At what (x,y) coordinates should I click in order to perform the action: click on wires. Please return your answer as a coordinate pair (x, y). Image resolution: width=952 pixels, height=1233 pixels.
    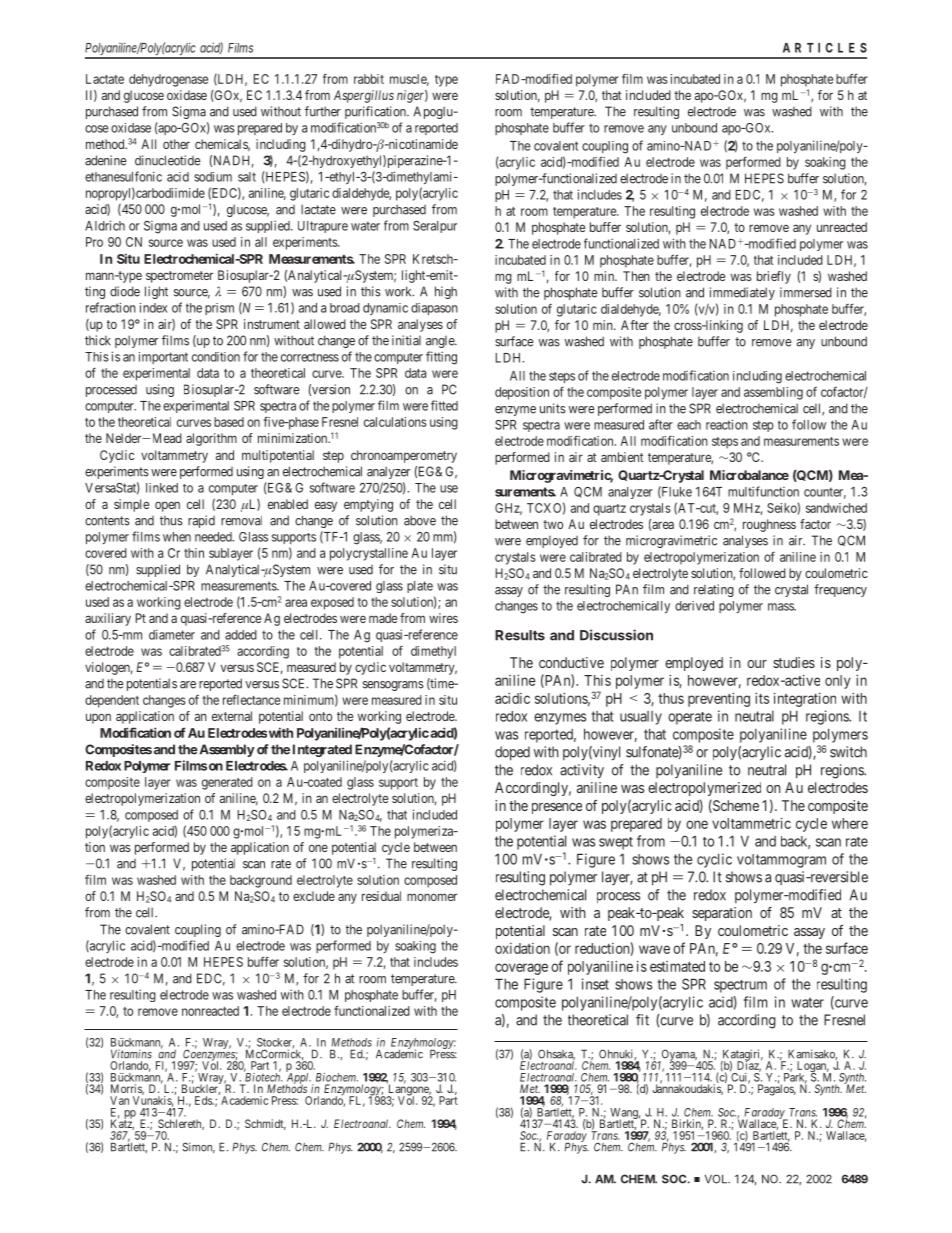
    Looking at the image, I should click on (443, 618).
